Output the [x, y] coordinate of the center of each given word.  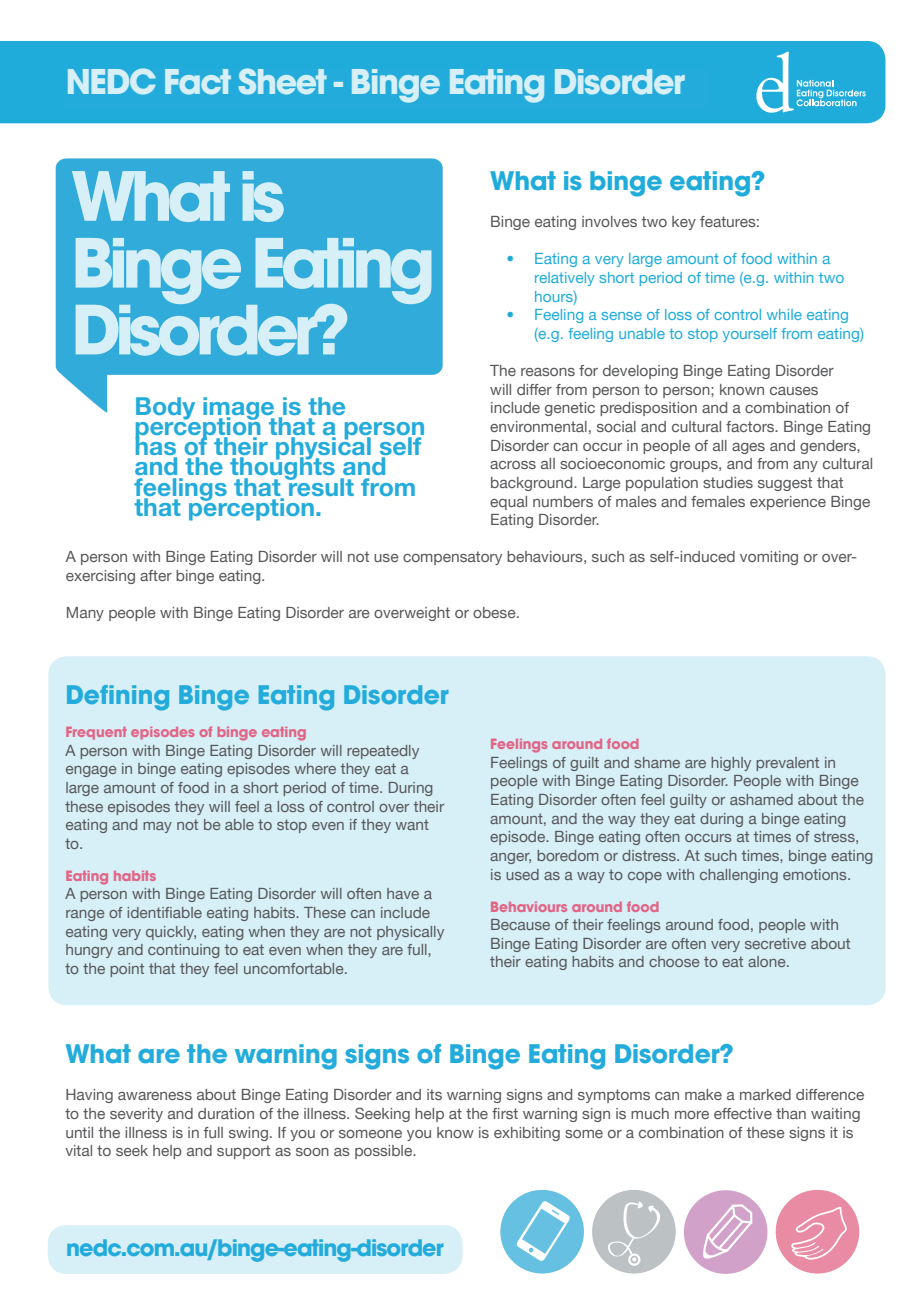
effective [743, 1113]
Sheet [283, 81]
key [684, 223]
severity [136, 1115]
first [505, 1113]
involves [609, 221]
